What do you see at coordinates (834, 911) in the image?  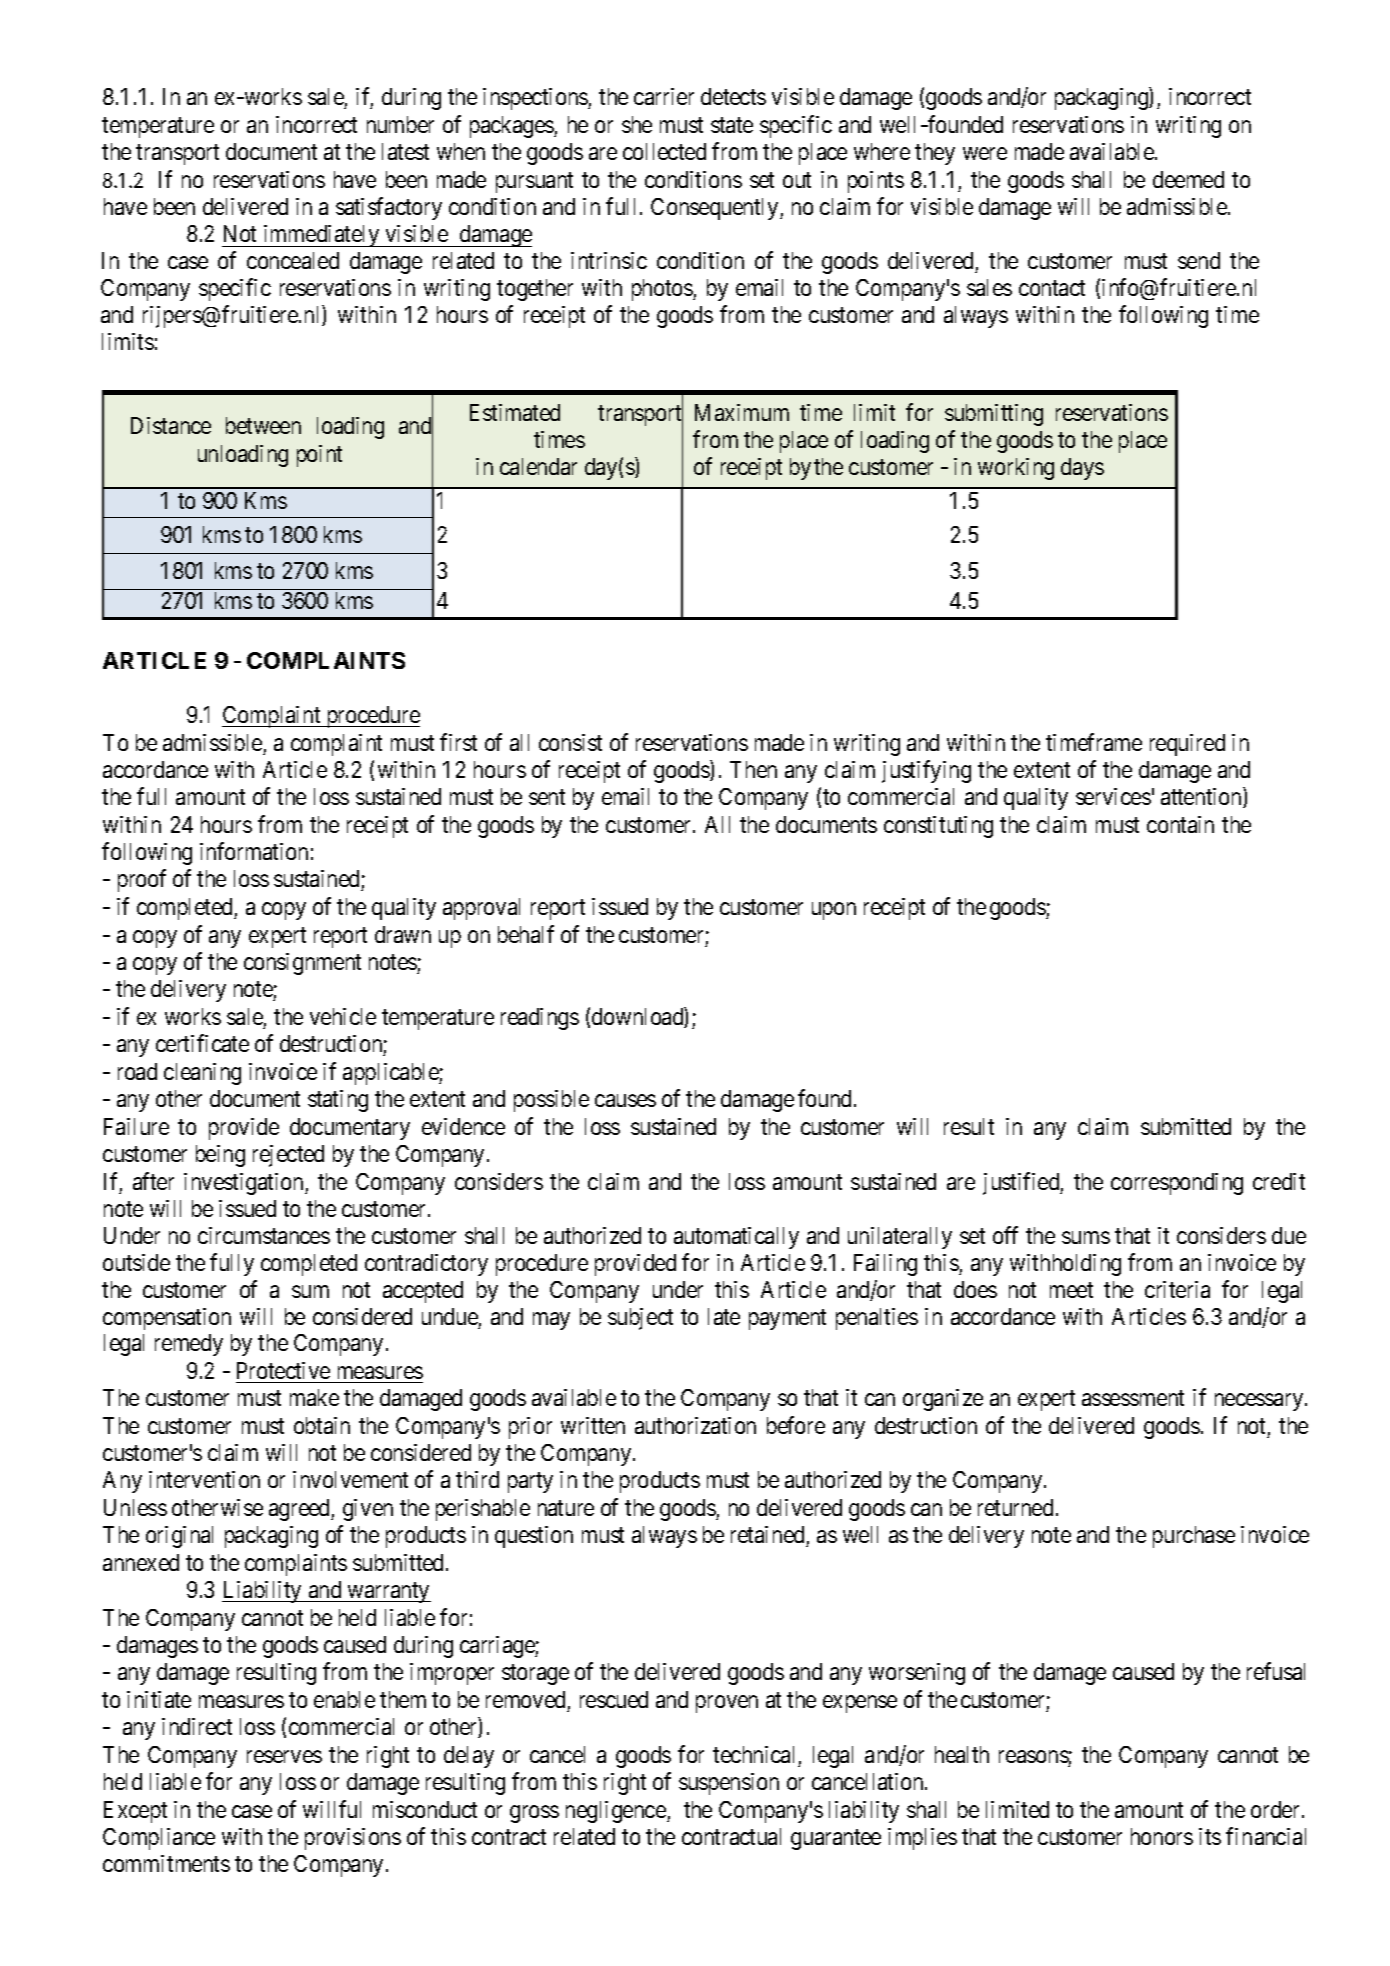 I see `upon` at bounding box center [834, 911].
